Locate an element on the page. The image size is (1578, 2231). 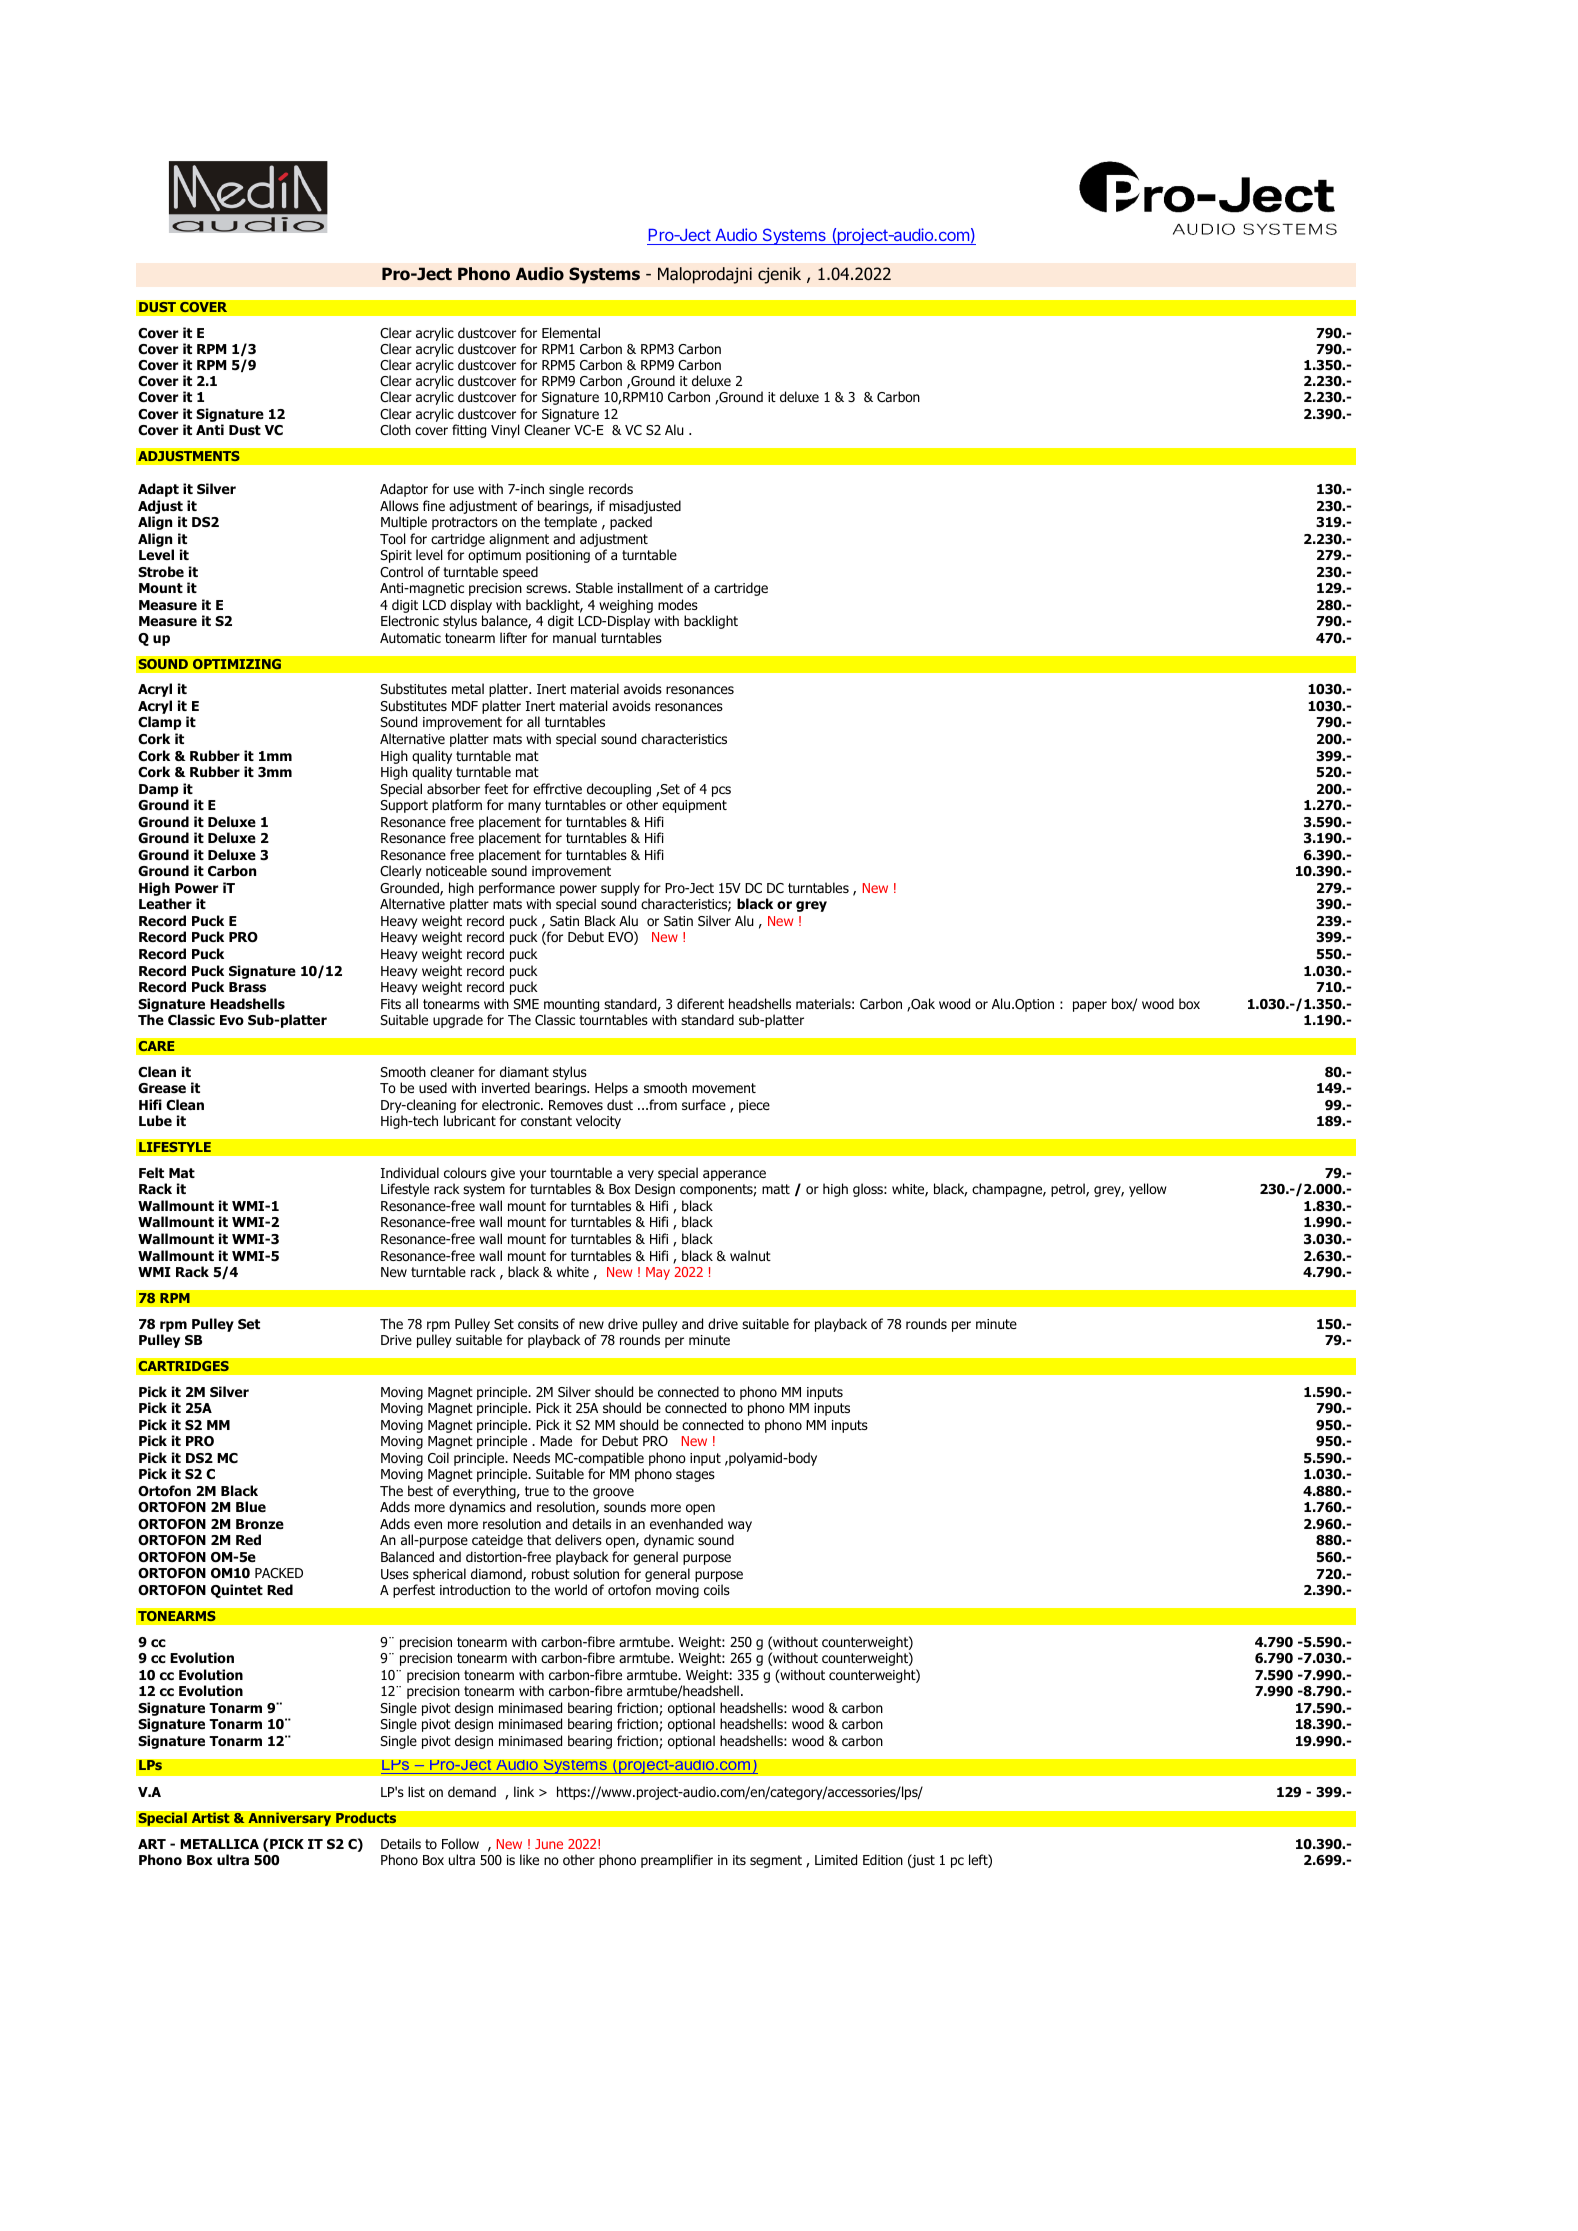
Support is located at coordinates (404, 806).
